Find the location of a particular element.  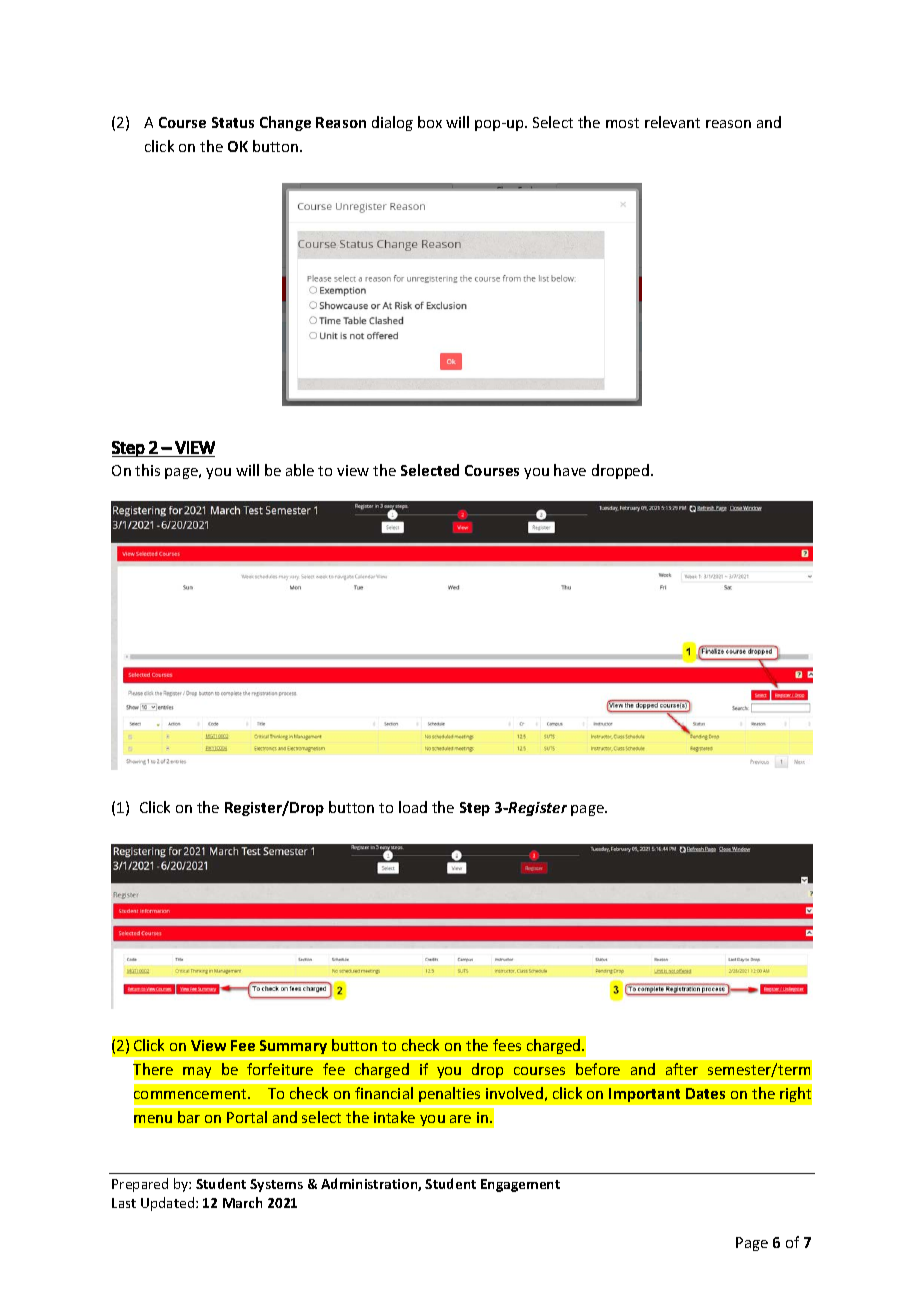

most is located at coordinates (622, 123).
